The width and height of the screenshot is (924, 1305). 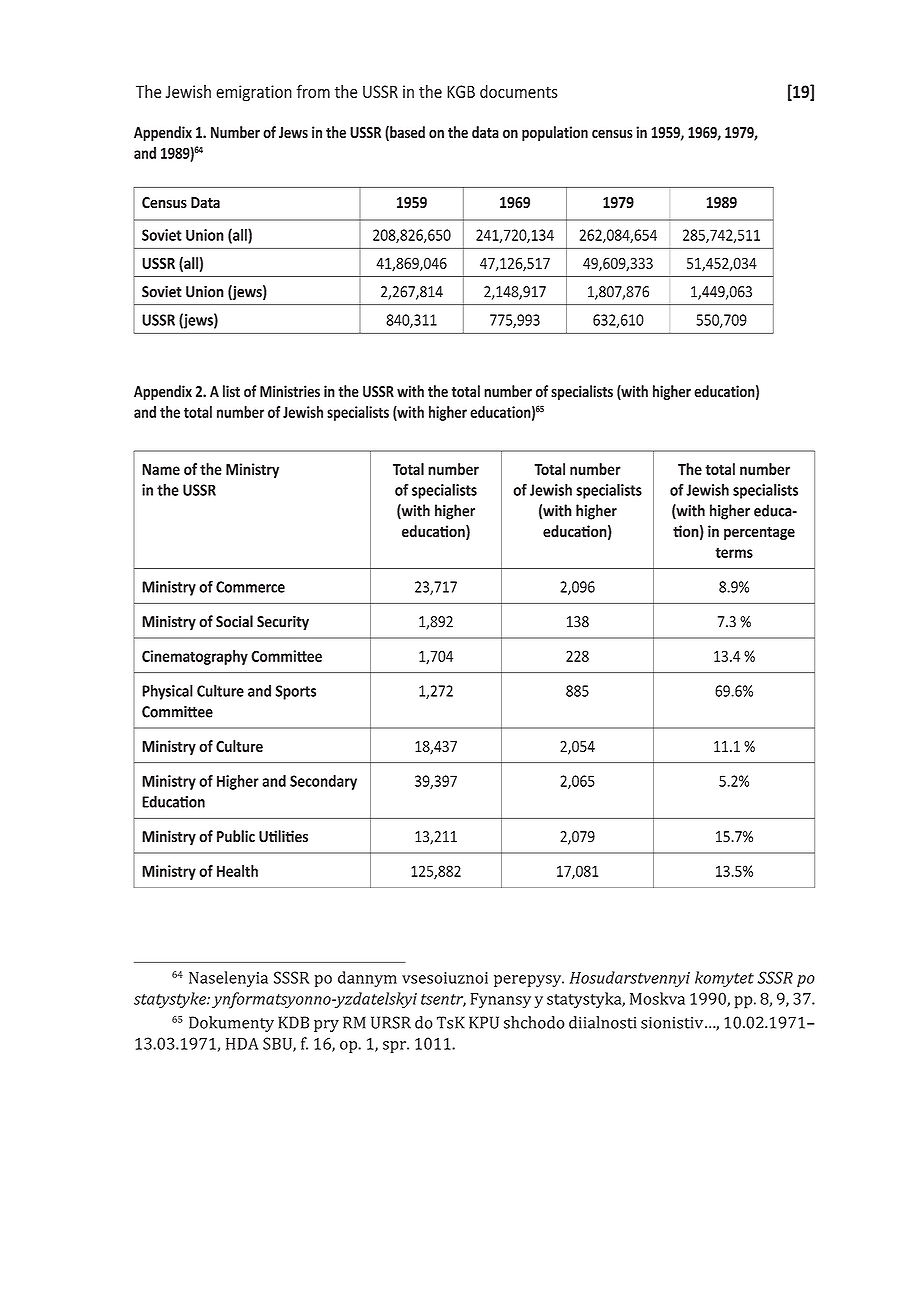 What do you see at coordinates (290, 391) in the screenshot?
I see `Ministries` at bounding box center [290, 391].
